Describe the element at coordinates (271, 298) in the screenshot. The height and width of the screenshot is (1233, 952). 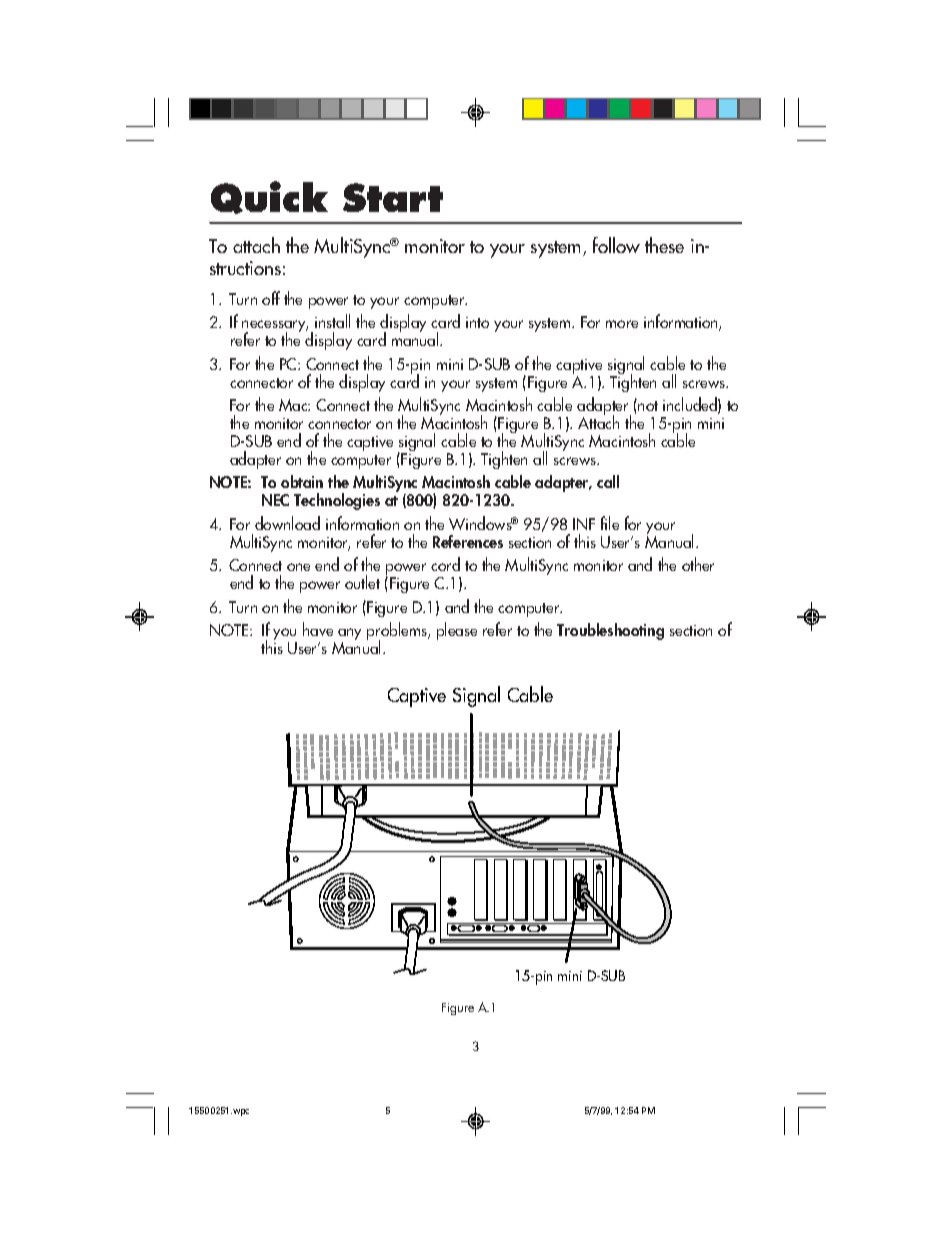
I see `off` at that location.
